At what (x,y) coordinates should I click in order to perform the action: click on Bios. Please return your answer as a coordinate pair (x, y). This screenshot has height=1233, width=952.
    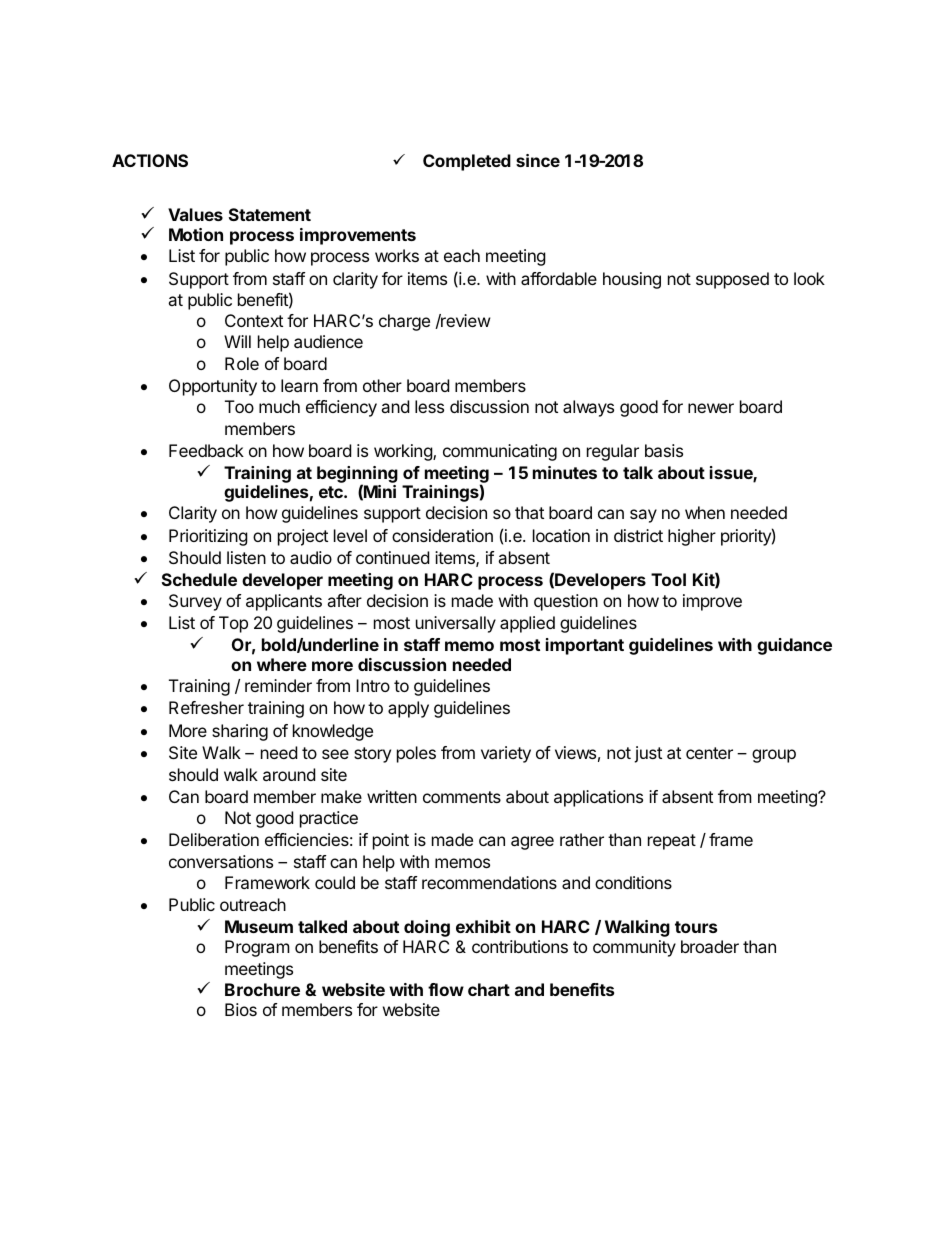
    Looking at the image, I should click on (241, 1009).
